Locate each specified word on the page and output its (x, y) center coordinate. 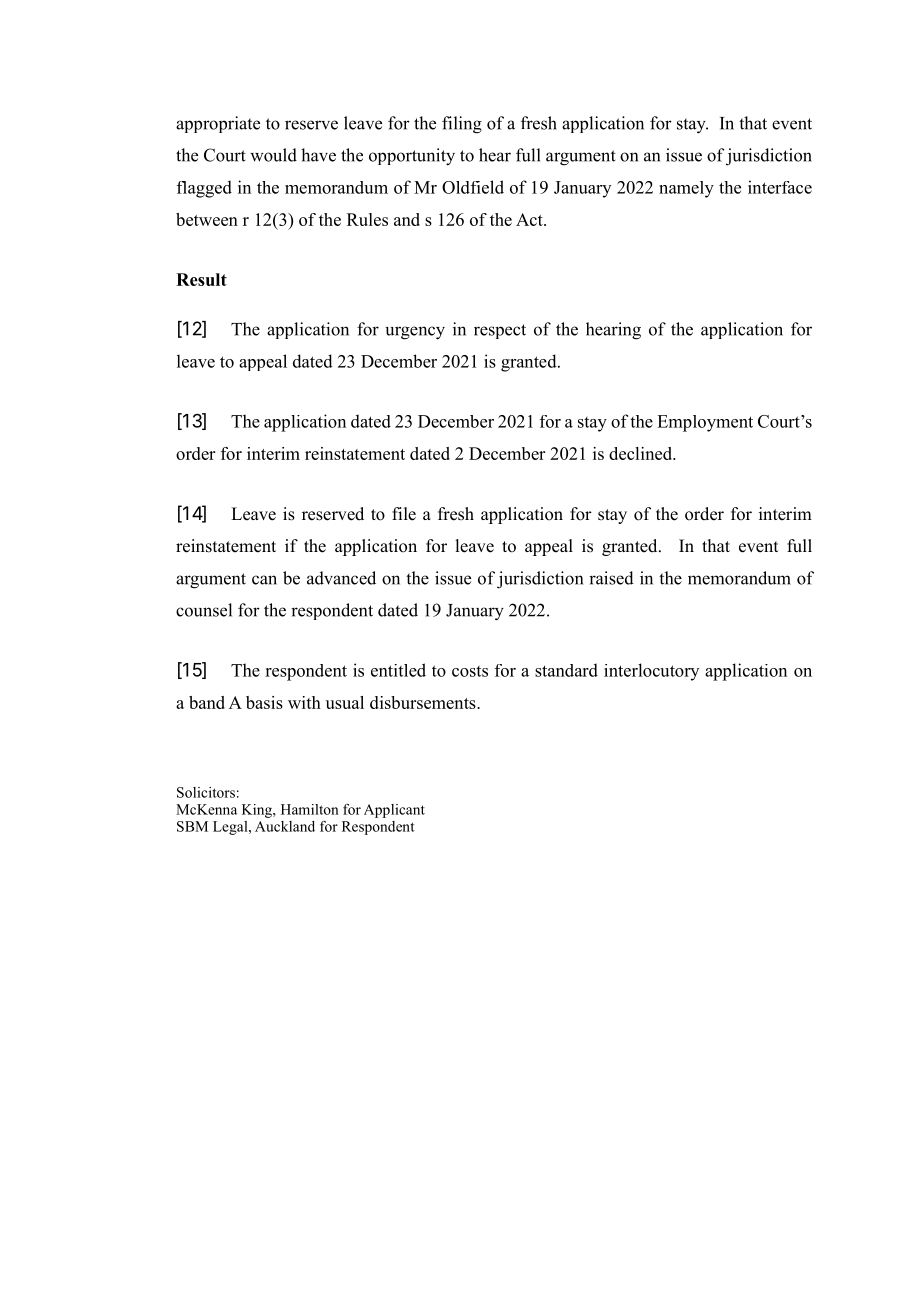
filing (462, 125)
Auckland (285, 826)
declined (642, 453)
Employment (705, 423)
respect (500, 331)
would (273, 155)
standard (566, 670)
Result (201, 279)
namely (686, 189)
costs (470, 671)
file (404, 514)
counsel (204, 610)
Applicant (394, 811)
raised (611, 578)
